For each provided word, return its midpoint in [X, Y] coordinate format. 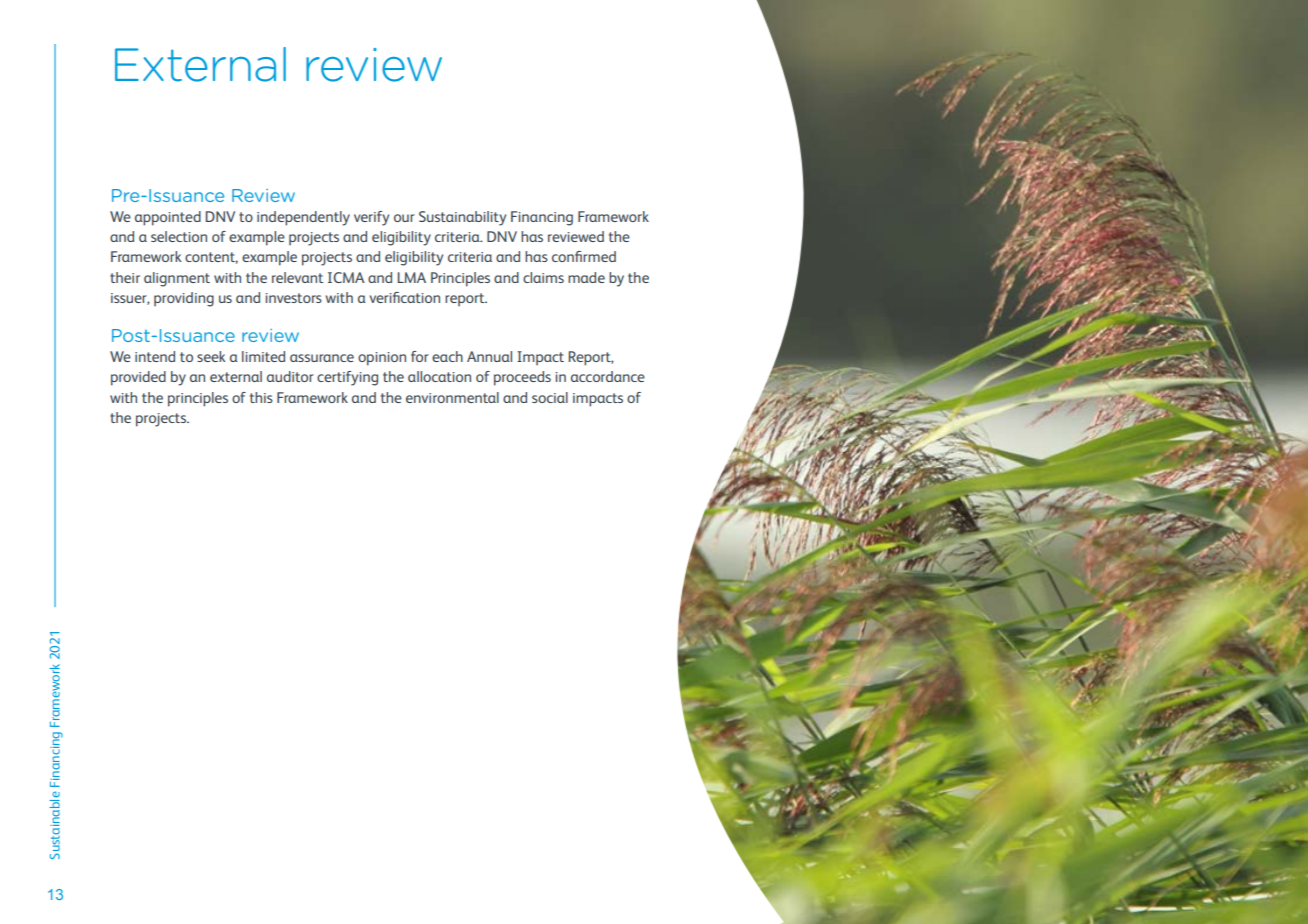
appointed [168, 218]
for [420, 356]
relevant [297, 277]
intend [155, 356]
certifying [347, 378]
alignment [177, 279]
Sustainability [462, 218]
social [550, 397]
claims [543, 277]
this [261, 397]
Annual [489, 356]
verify [371, 218]
